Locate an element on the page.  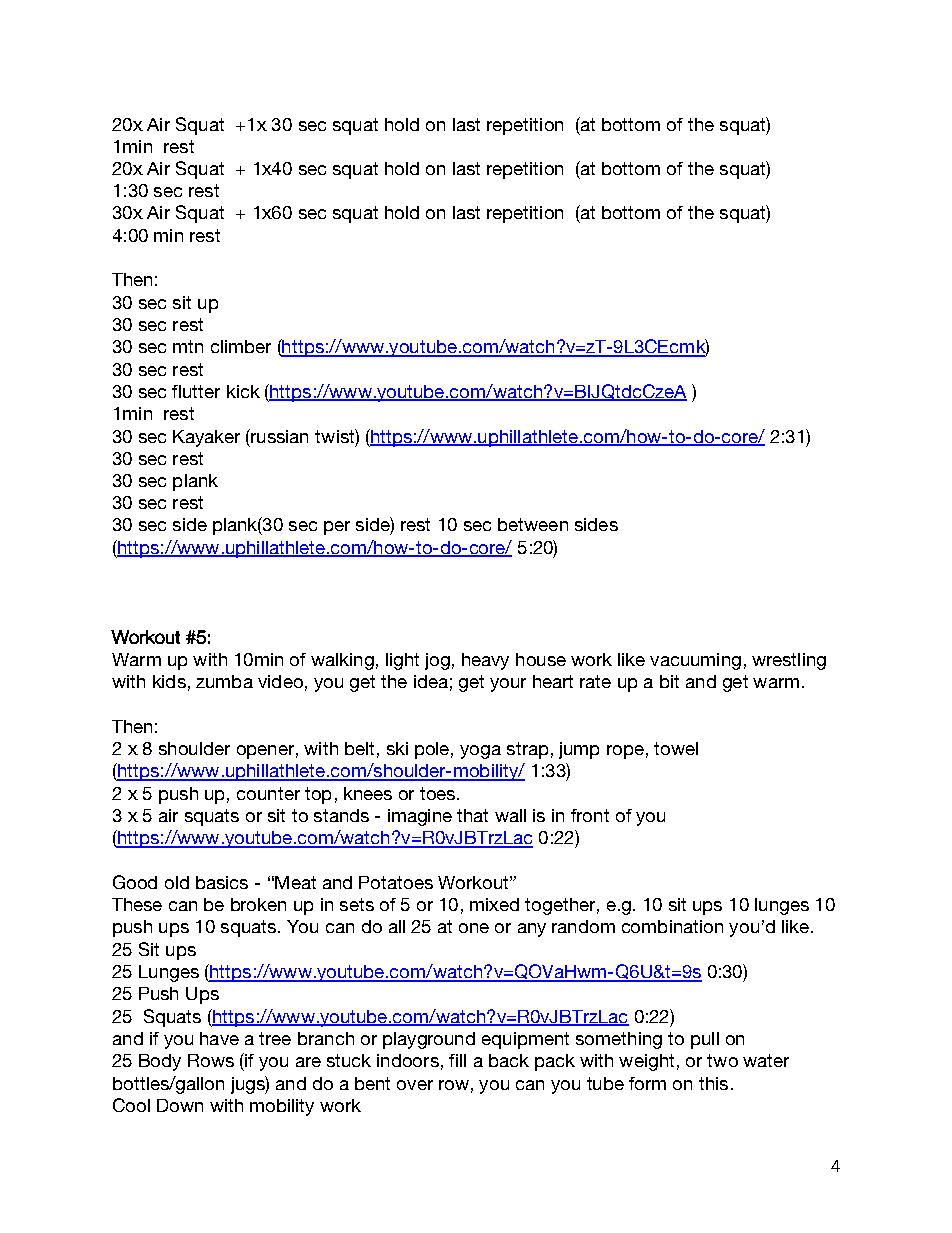
zumba is located at coordinates (224, 681).
